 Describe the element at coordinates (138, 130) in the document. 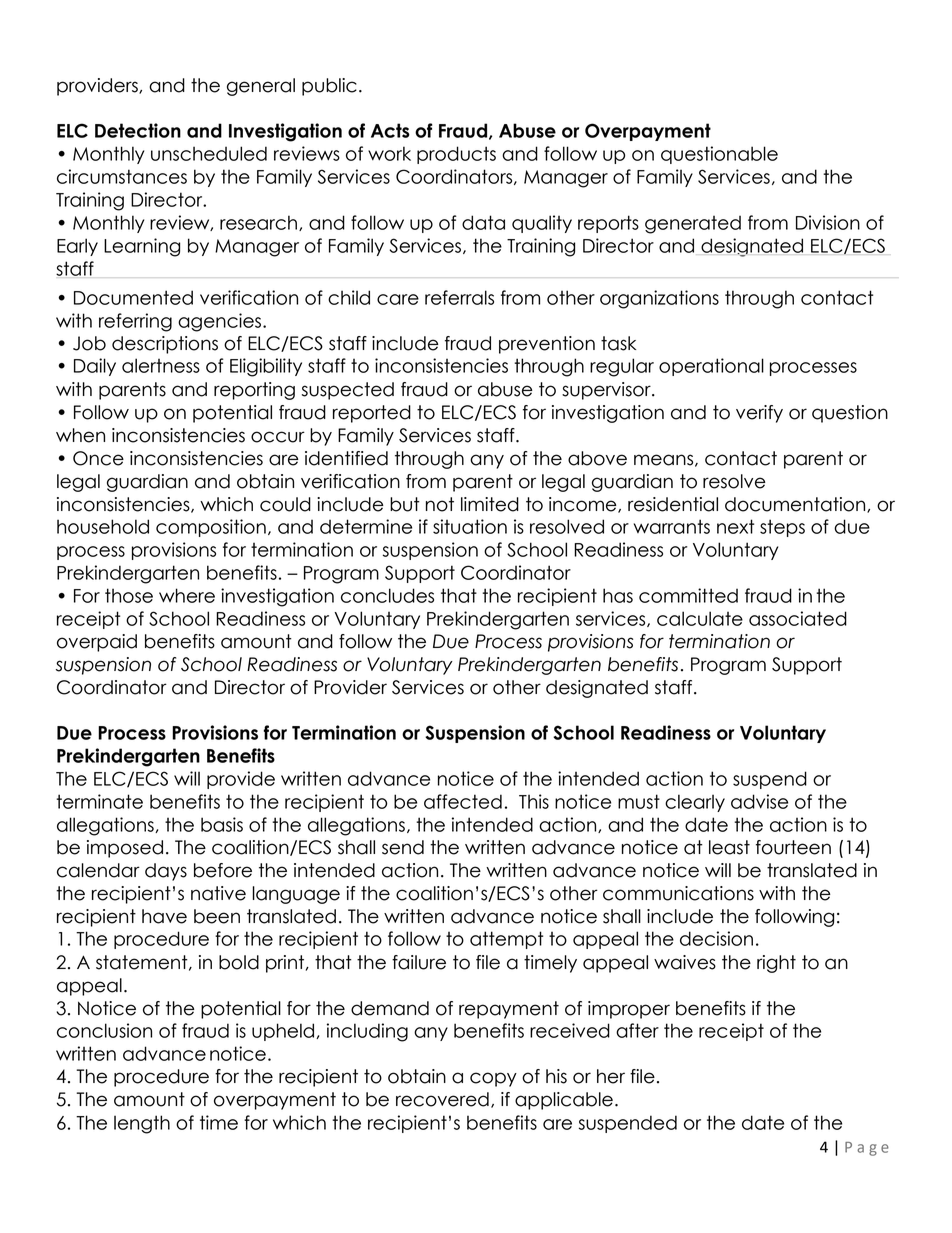

I see `Detection` at that location.
